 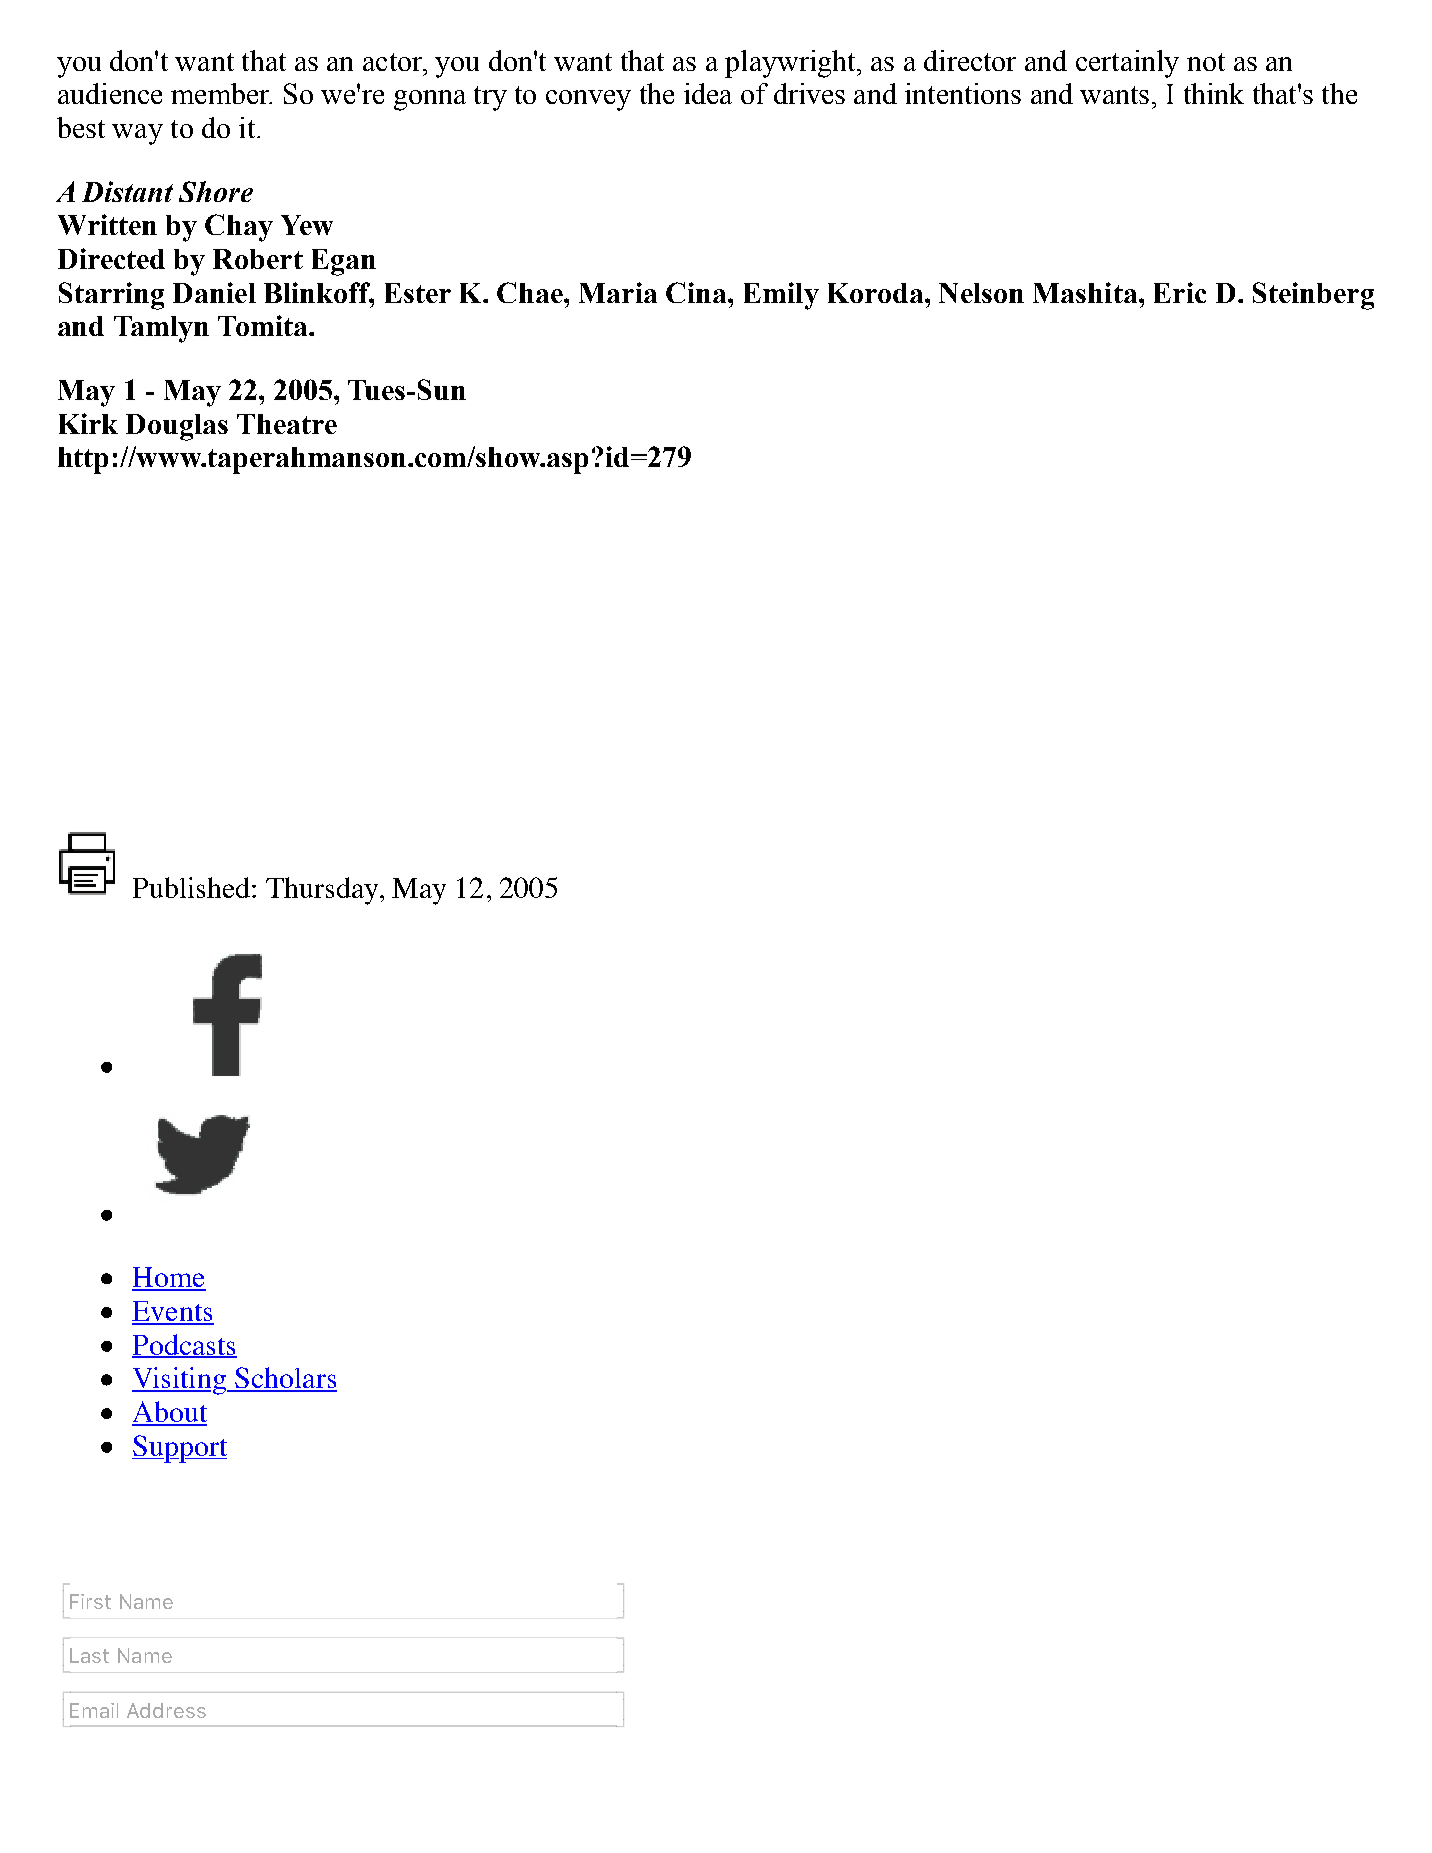 What do you see at coordinates (221, 93) in the image?
I see `member` at bounding box center [221, 93].
